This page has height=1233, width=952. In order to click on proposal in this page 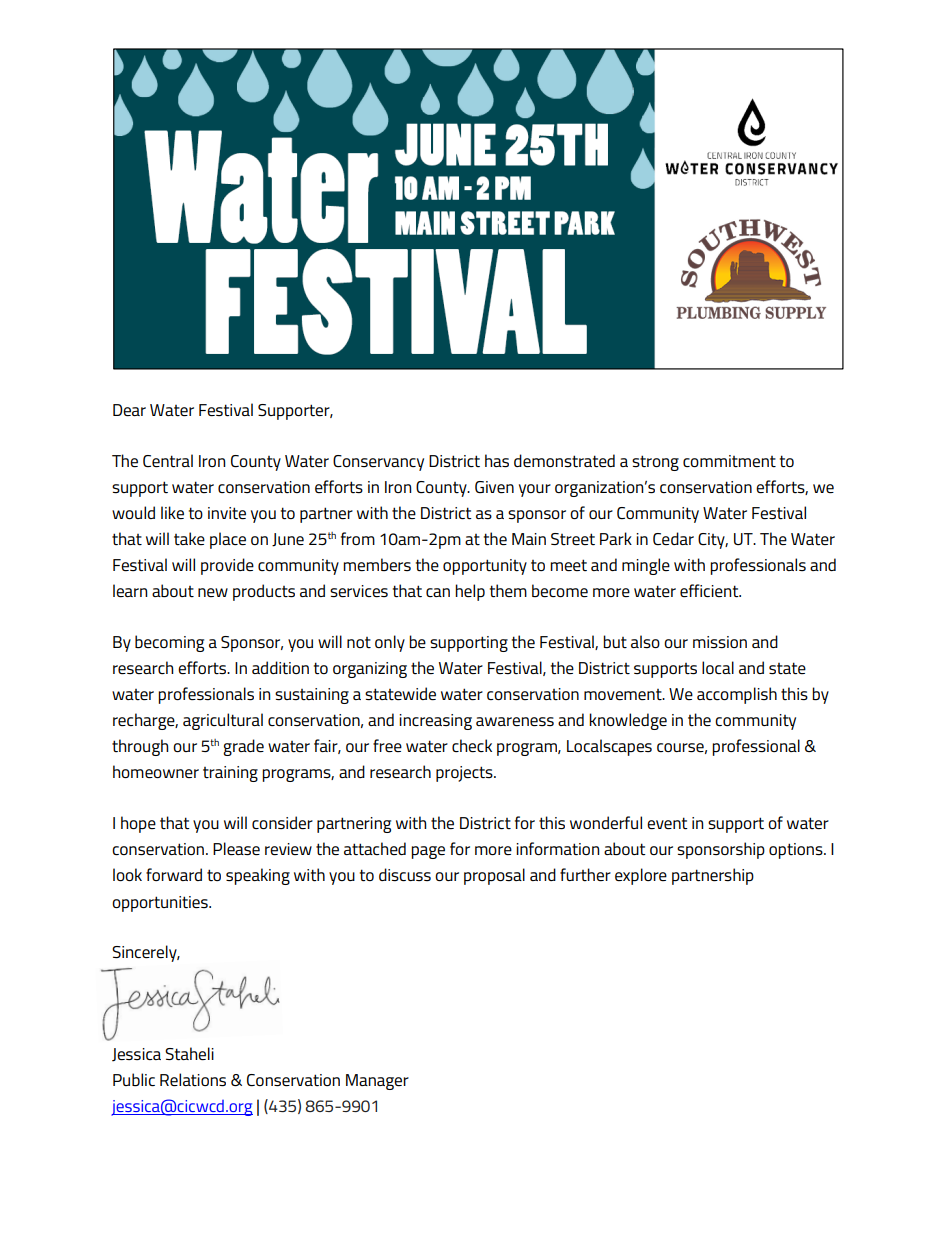, I will do `click(494, 876)`.
